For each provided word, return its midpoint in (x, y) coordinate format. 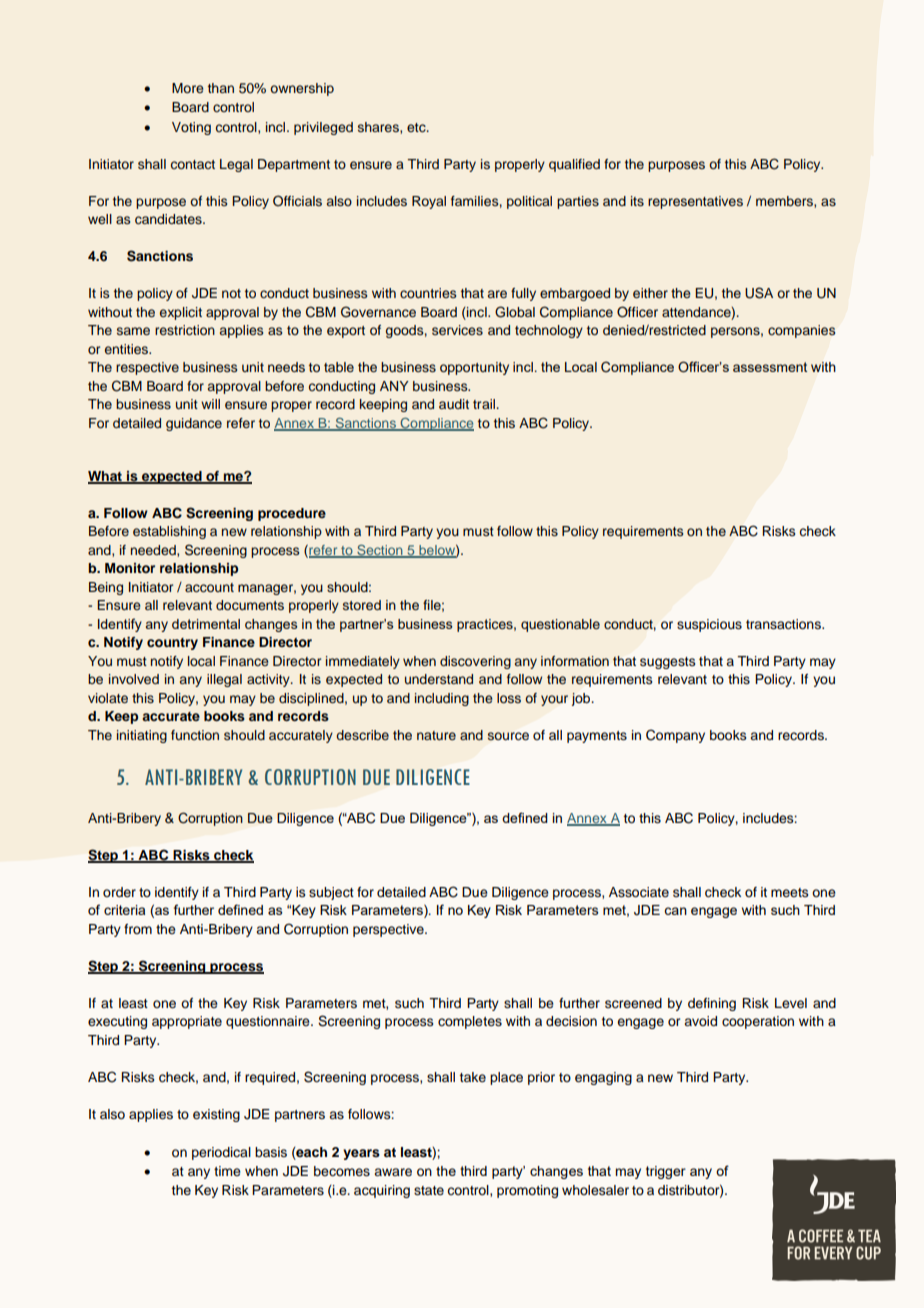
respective (147, 368)
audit (454, 404)
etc (417, 127)
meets (789, 892)
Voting (191, 128)
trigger (666, 1172)
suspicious (709, 625)
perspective (389, 930)
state (429, 1190)
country (172, 644)
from (138, 929)
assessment (770, 367)
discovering (475, 662)
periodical (221, 1153)
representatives (695, 202)
